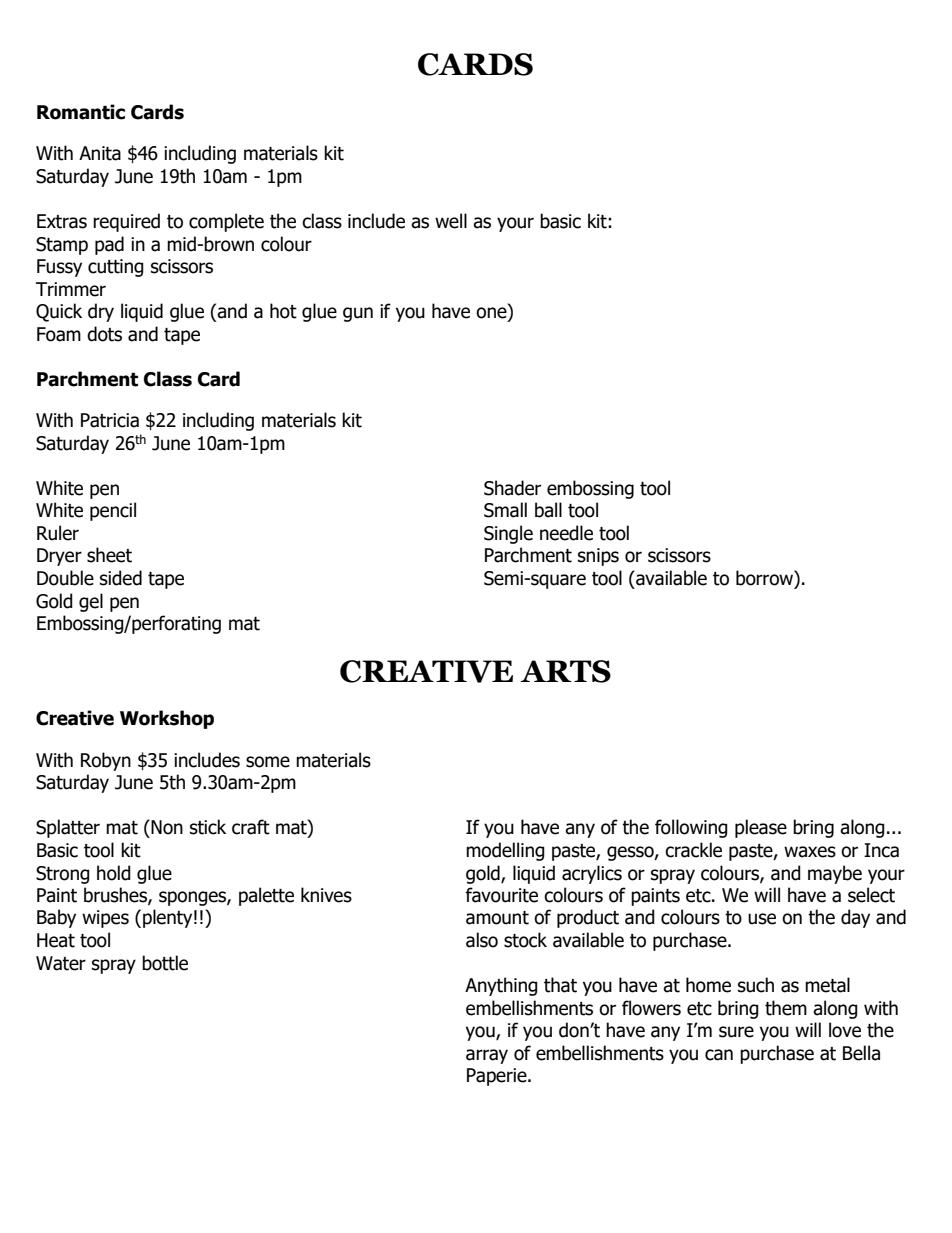 This page has height=1233, width=952. What do you see at coordinates (110, 420) in the page?
I see `Patricia` at bounding box center [110, 420].
